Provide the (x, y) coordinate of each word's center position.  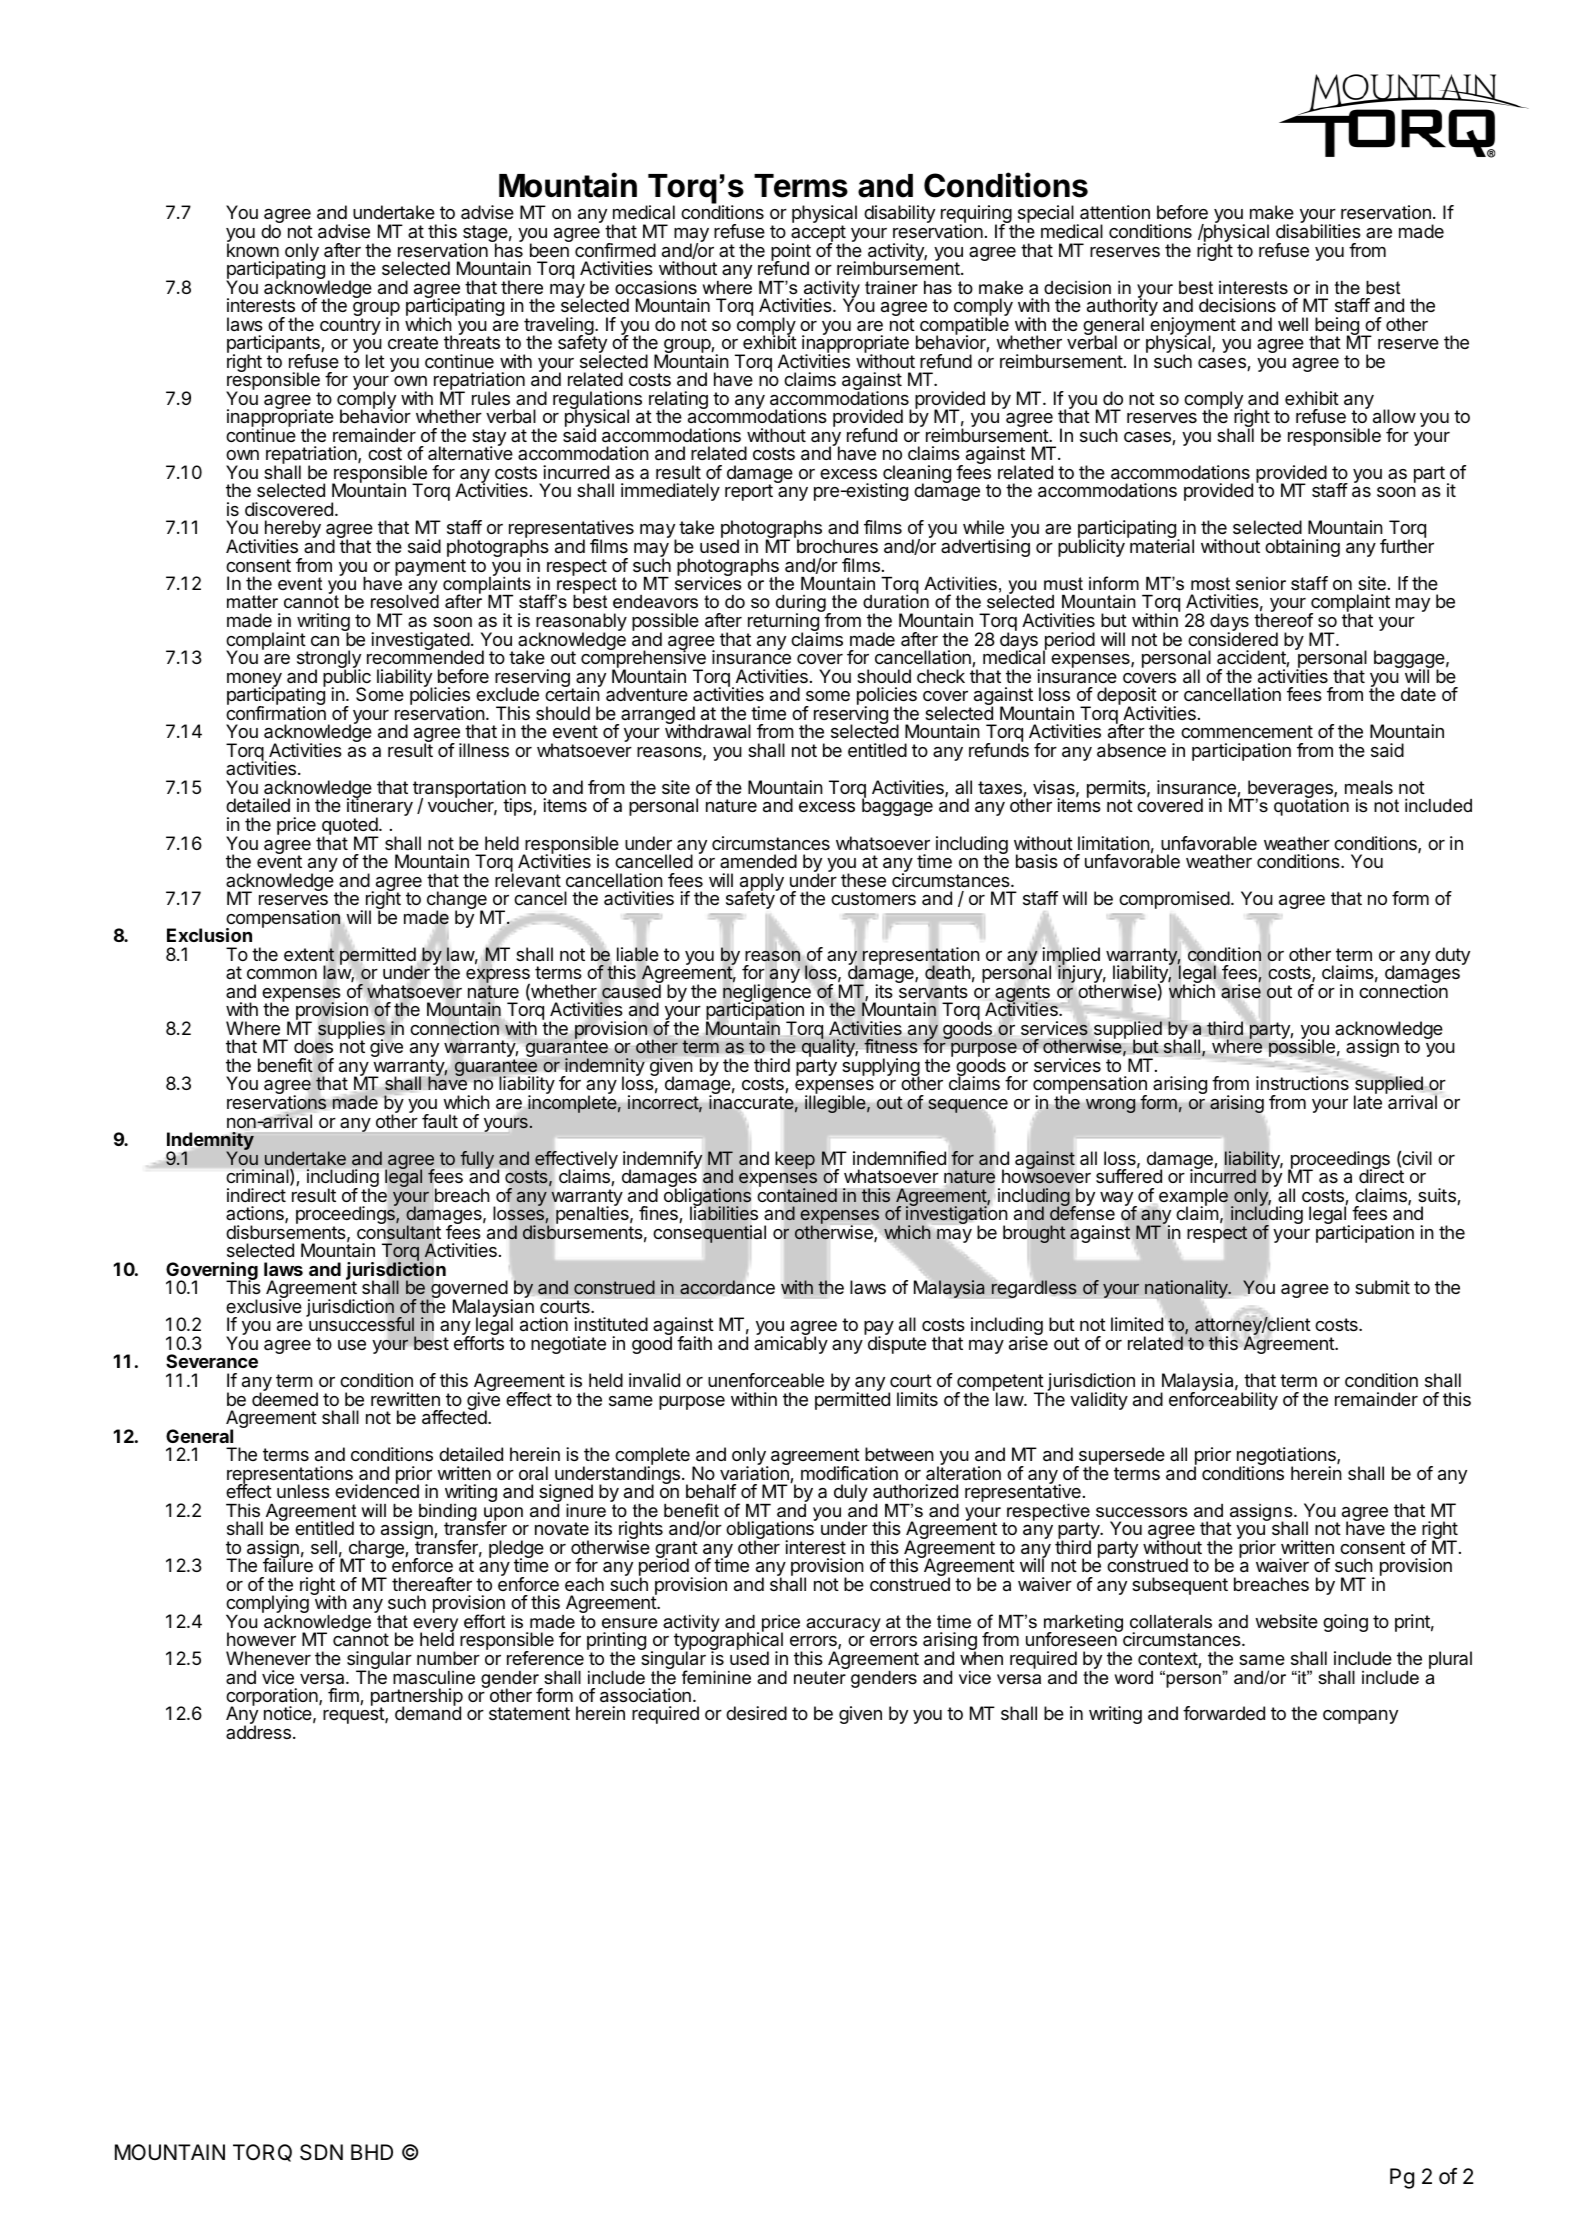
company (1360, 1717)
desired (756, 1713)
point (791, 253)
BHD (372, 2152)
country (350, 326)
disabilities (1318, 231)
